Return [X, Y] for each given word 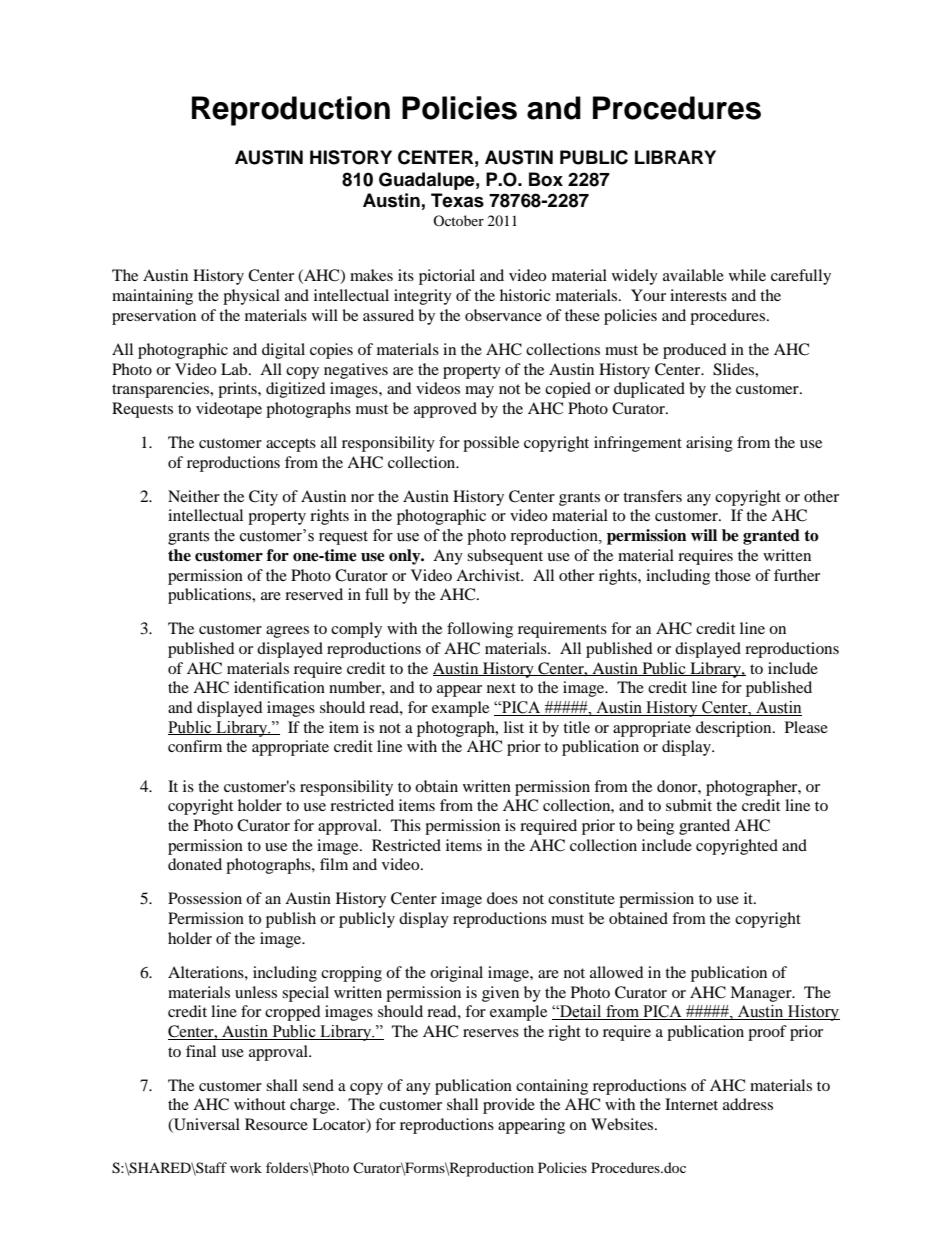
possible [491, 444]
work [246, 1167]
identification [279, 687]
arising [709, 444]
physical [251, 297]
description [735, 729]
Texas [457, 200]
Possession [205, 898]
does [502, 898]
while [747, 275]
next [501, 688]
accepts [291, 445]
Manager [762, 994]
